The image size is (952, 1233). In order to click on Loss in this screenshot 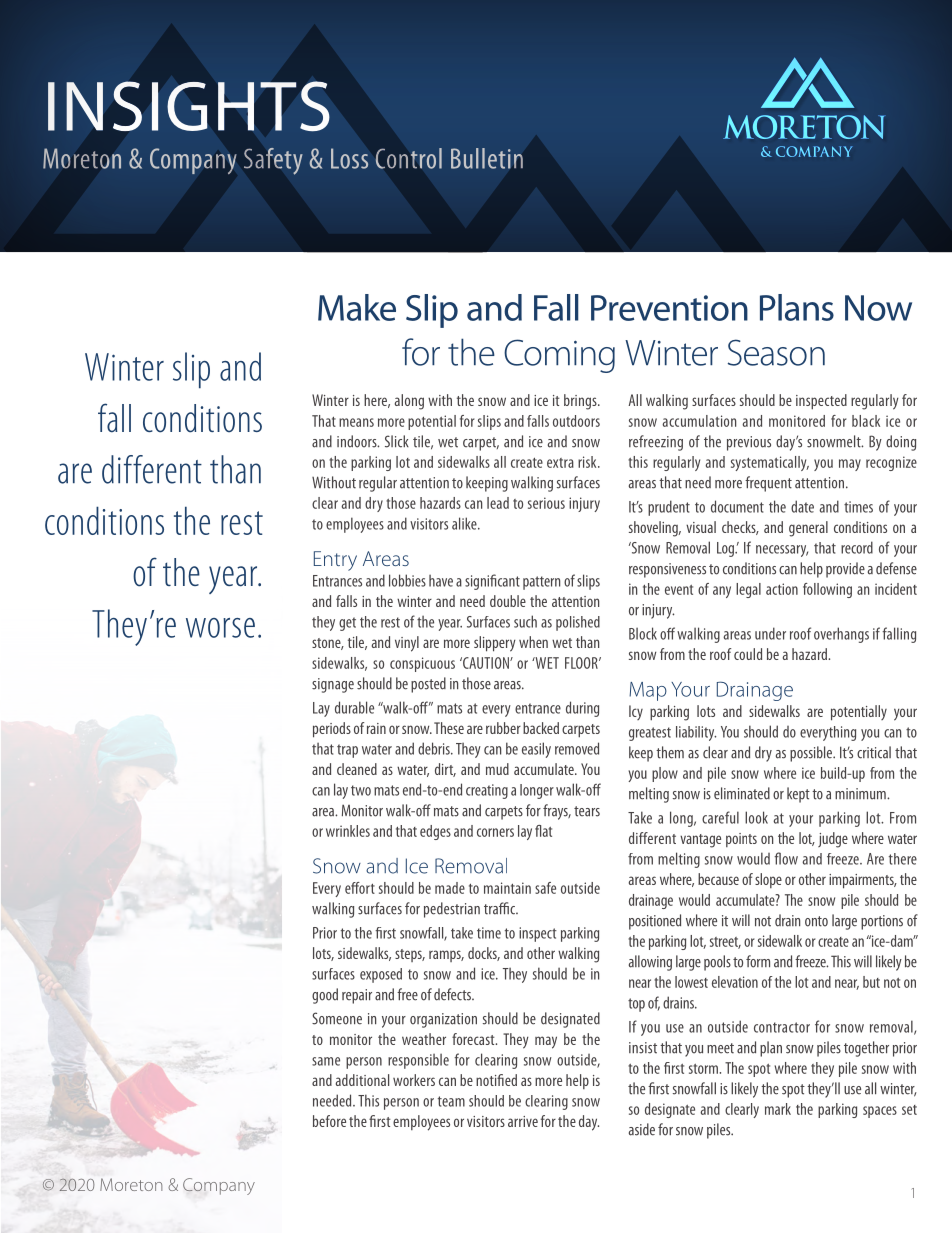, I will do `click(349, 158)`.
